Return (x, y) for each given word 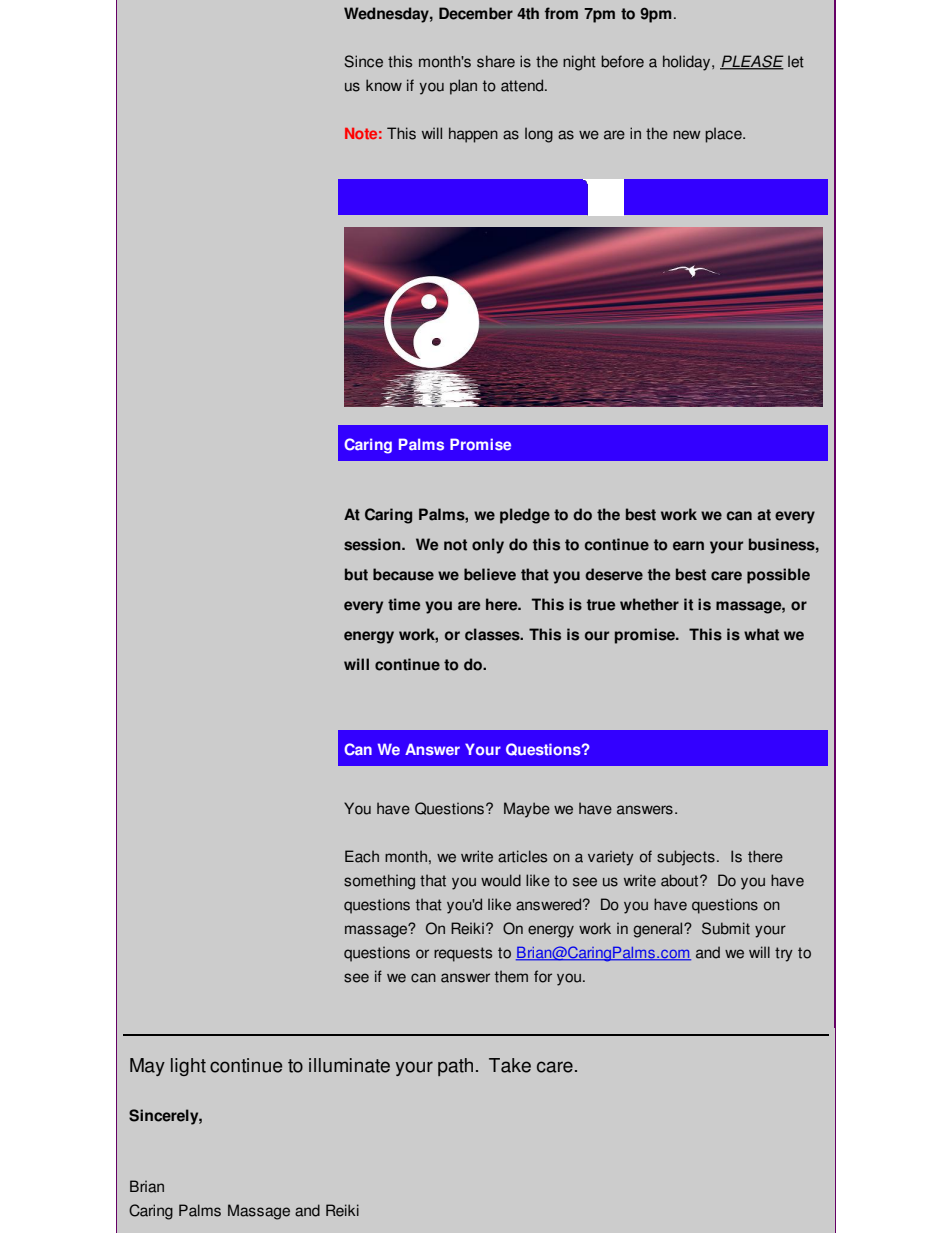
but (356, 574)
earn (688, 546)
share (496, 61)
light (188, 1067)
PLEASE (752, 62)
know (384, 85)
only (488, 546)
